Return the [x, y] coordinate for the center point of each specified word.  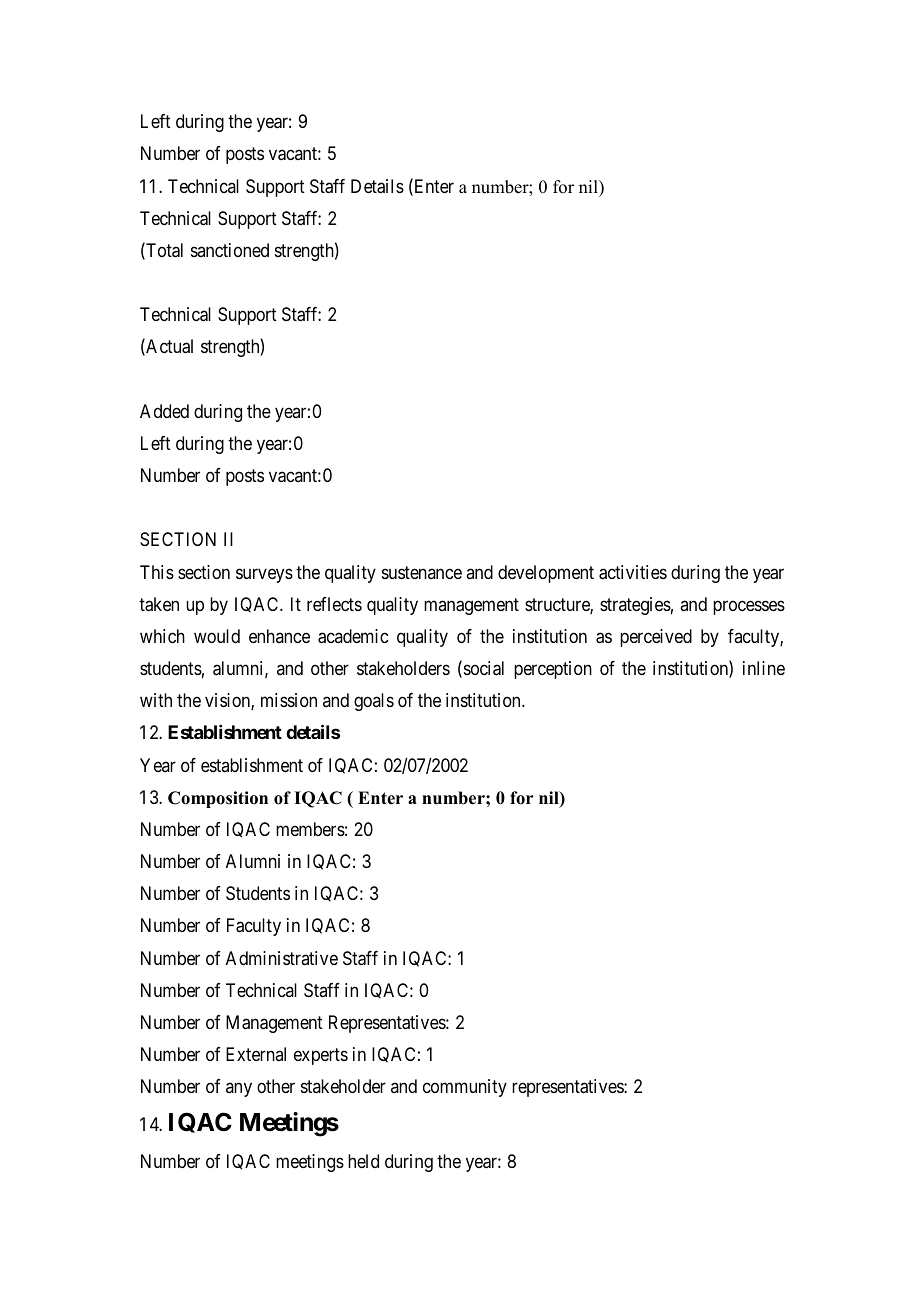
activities [633, 572]
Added [164, 411]
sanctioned [230, 250]
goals [374, 702]
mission [289, 700]
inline [764, 668]
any [239, 1090]
